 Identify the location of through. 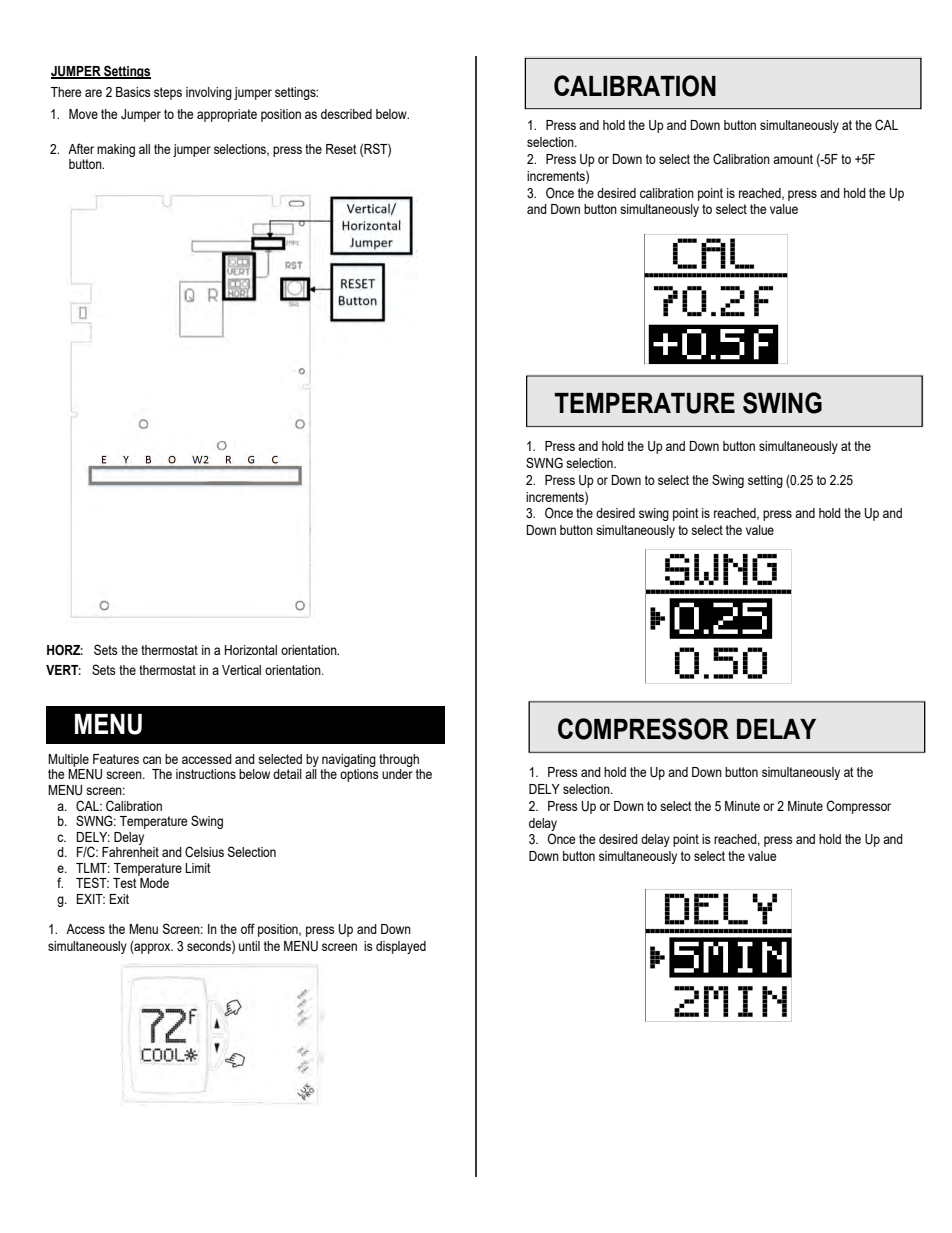
(399, 760).
